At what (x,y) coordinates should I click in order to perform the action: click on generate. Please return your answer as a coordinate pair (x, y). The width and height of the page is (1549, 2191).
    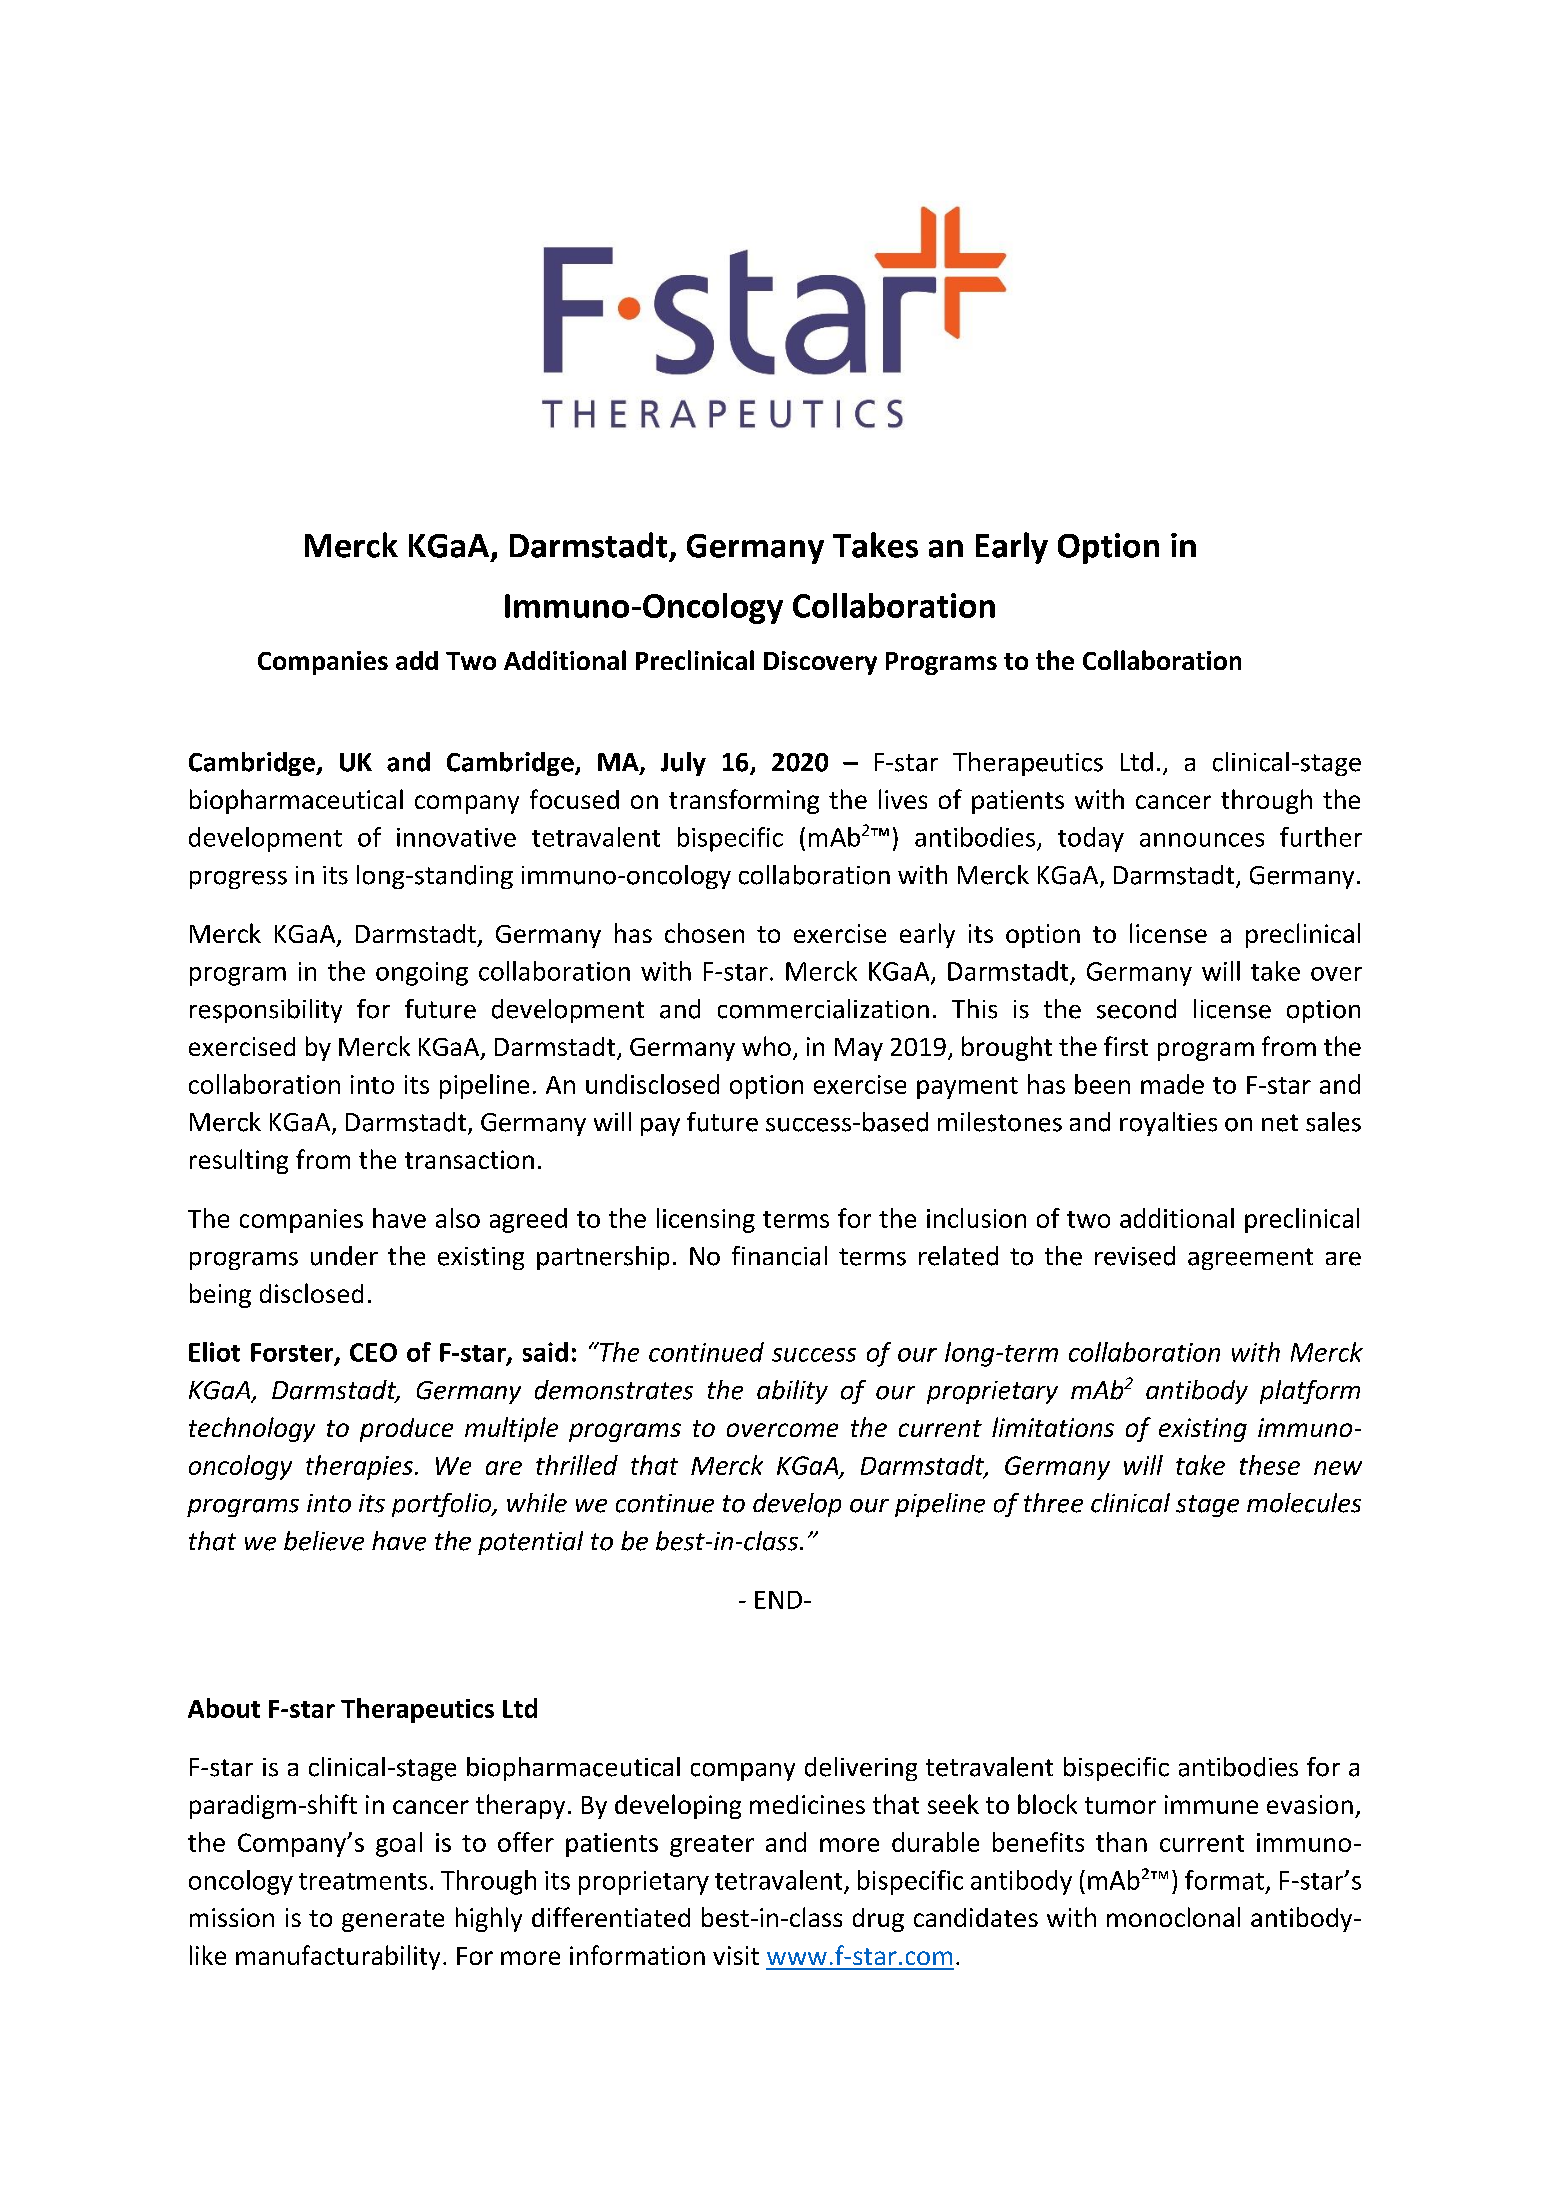
    Looking at the image, I should click on (393, 1921).
